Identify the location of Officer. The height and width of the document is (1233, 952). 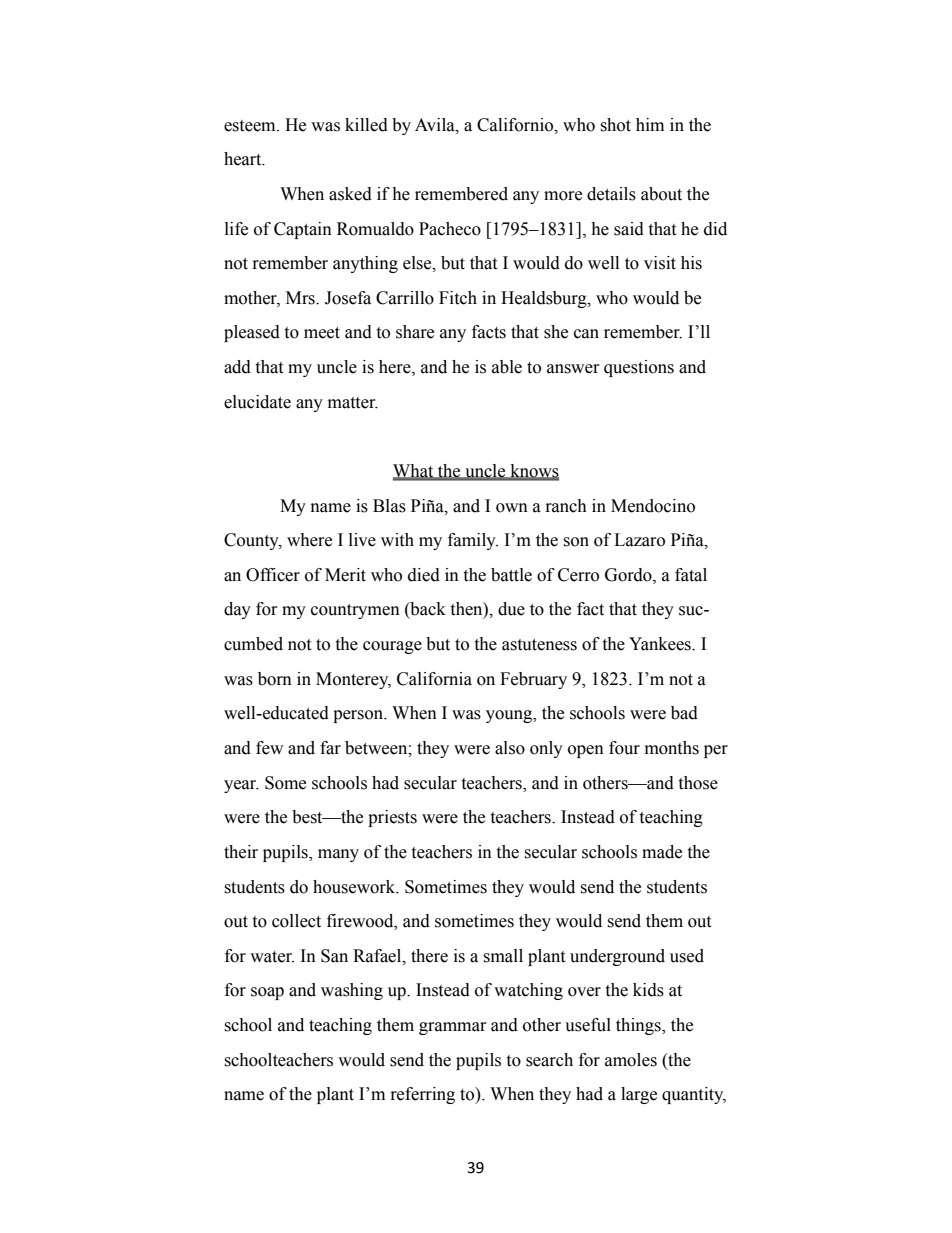
(273, 575).
